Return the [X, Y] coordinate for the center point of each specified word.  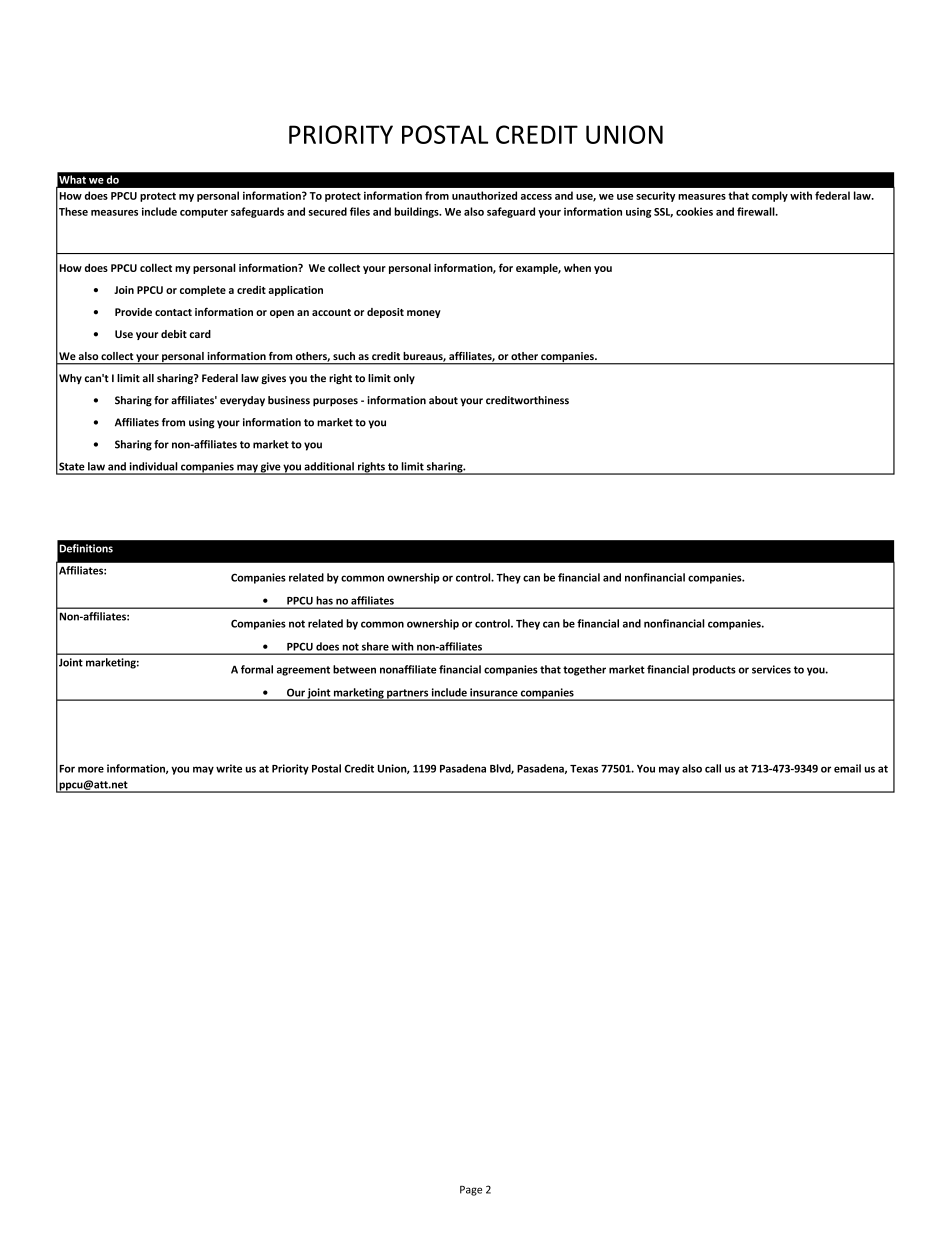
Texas [584, 769]
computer [204, 213]
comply [770, 196]
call [713, 768]
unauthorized [484, 195]
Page [471, 1191]
